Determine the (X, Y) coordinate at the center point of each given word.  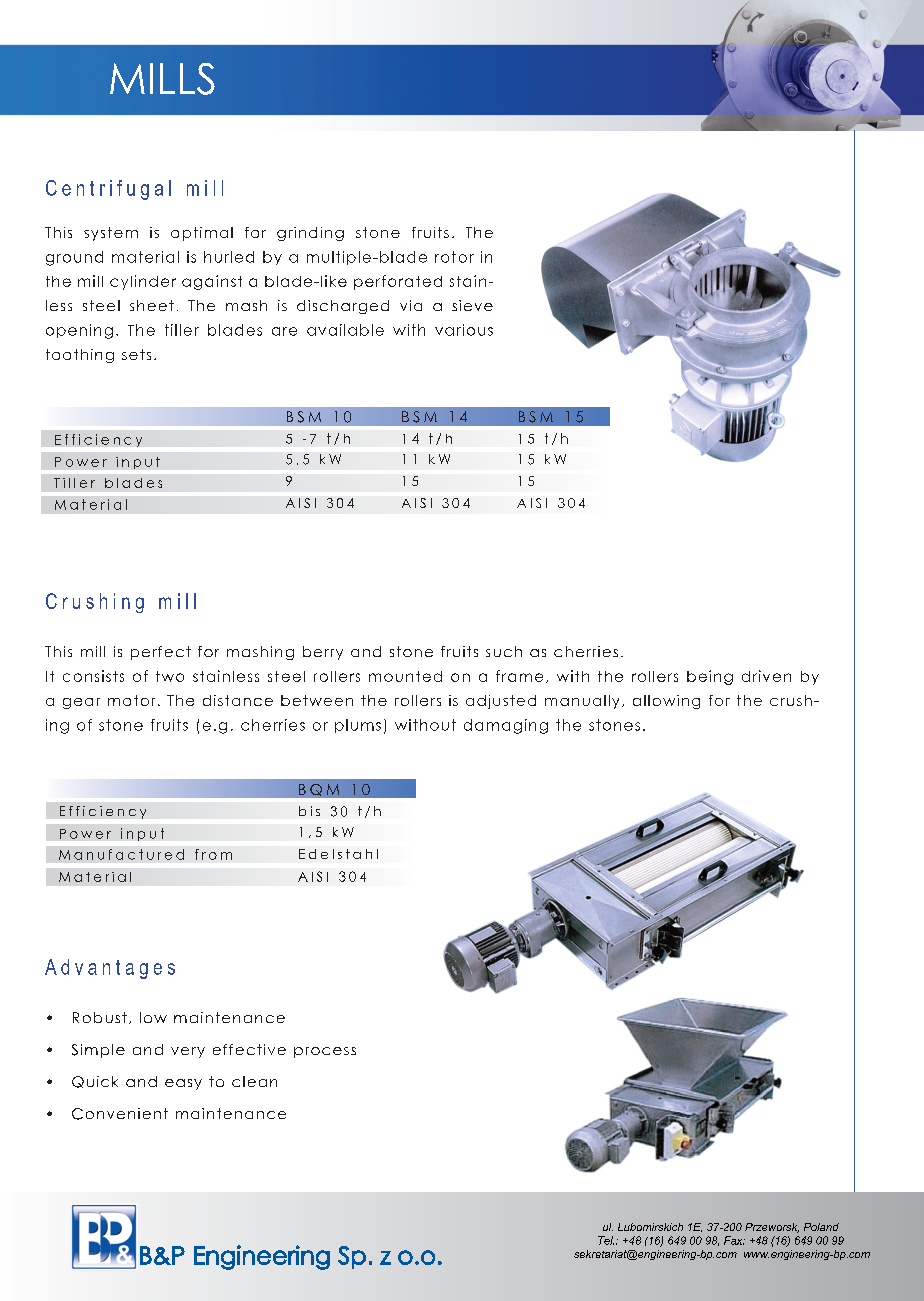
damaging (506, 726)
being (710, 677)
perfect (161, 653)
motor (131, 700)
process (325, 1052)
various (464, 330)
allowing (666, 702)
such (504, 651)
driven (766, 676)
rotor (454, 257)
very (188, 1052)
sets (136, 354)
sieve (472, 305)
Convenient (120, 1114)
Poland (821, 1227)
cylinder (143, 282)
